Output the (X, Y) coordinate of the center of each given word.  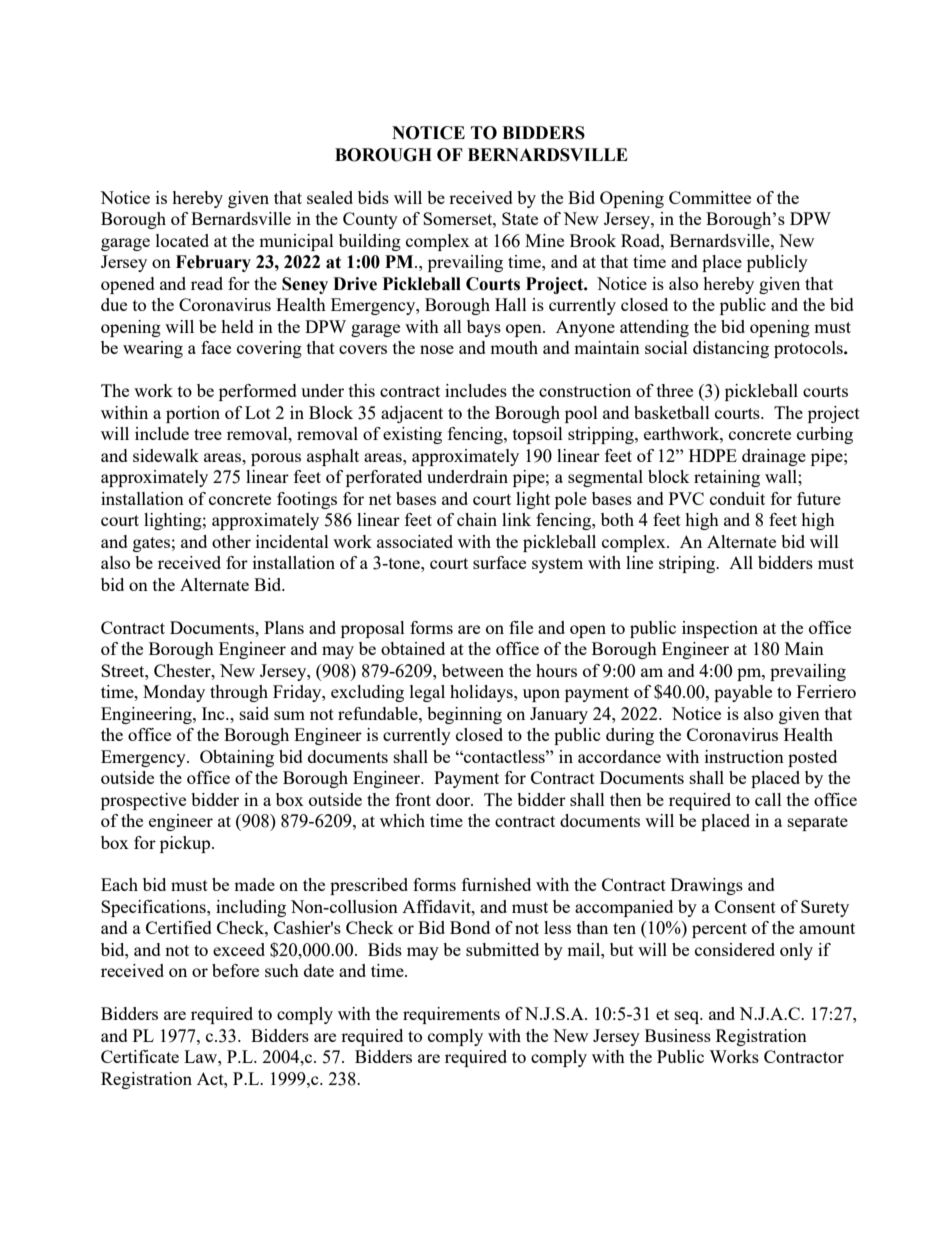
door (454, 799)
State (520, 218)
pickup (186, 844)
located (182, 240)
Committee (710, 197)
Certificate (140, 1056)
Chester (183, 670)
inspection (720, 629)
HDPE (713, 455)
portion (193, 414)
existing (412, 435)
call (768, 799)
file (521, 627)
